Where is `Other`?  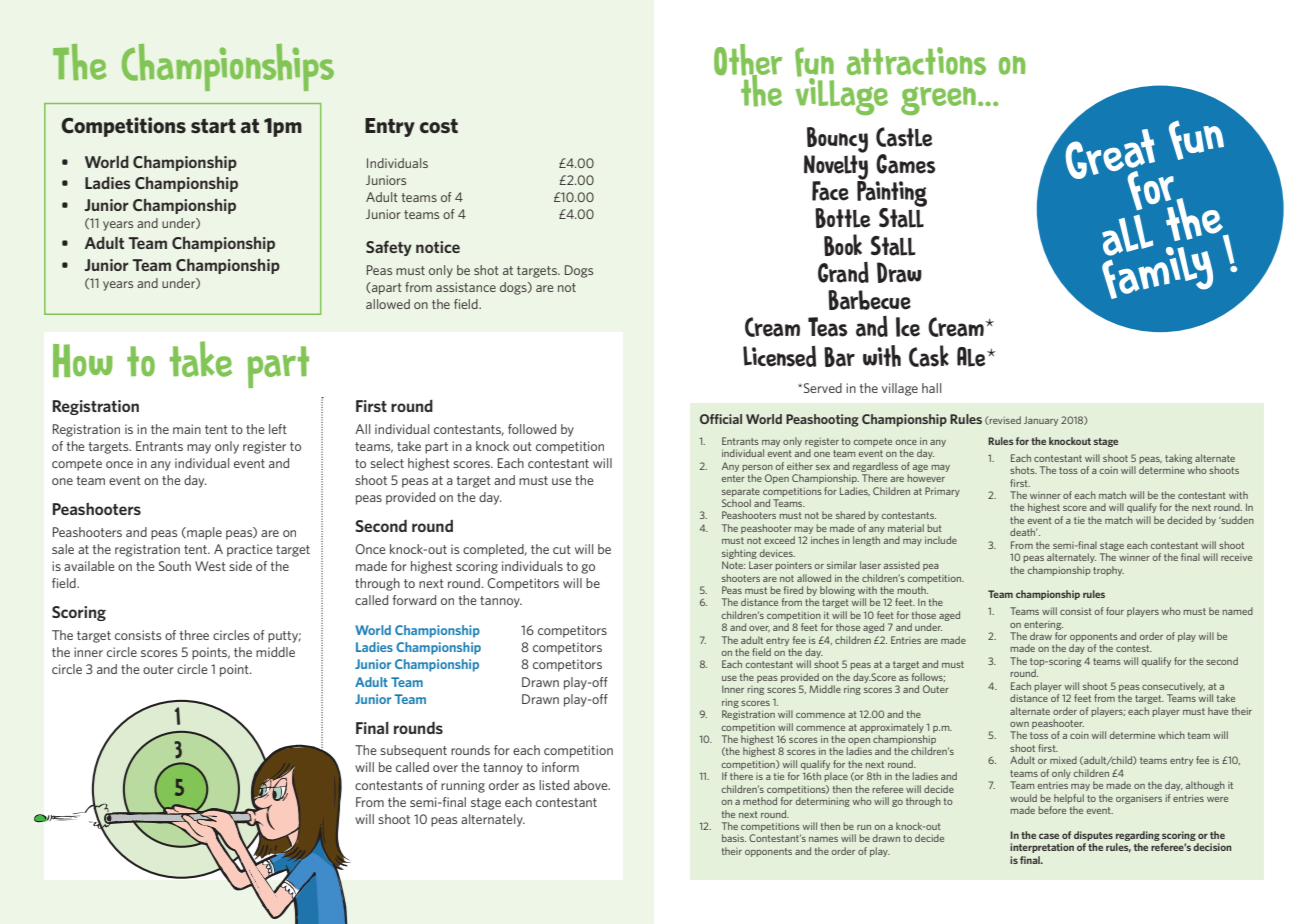 Other is located at coordinates (748, 61).
